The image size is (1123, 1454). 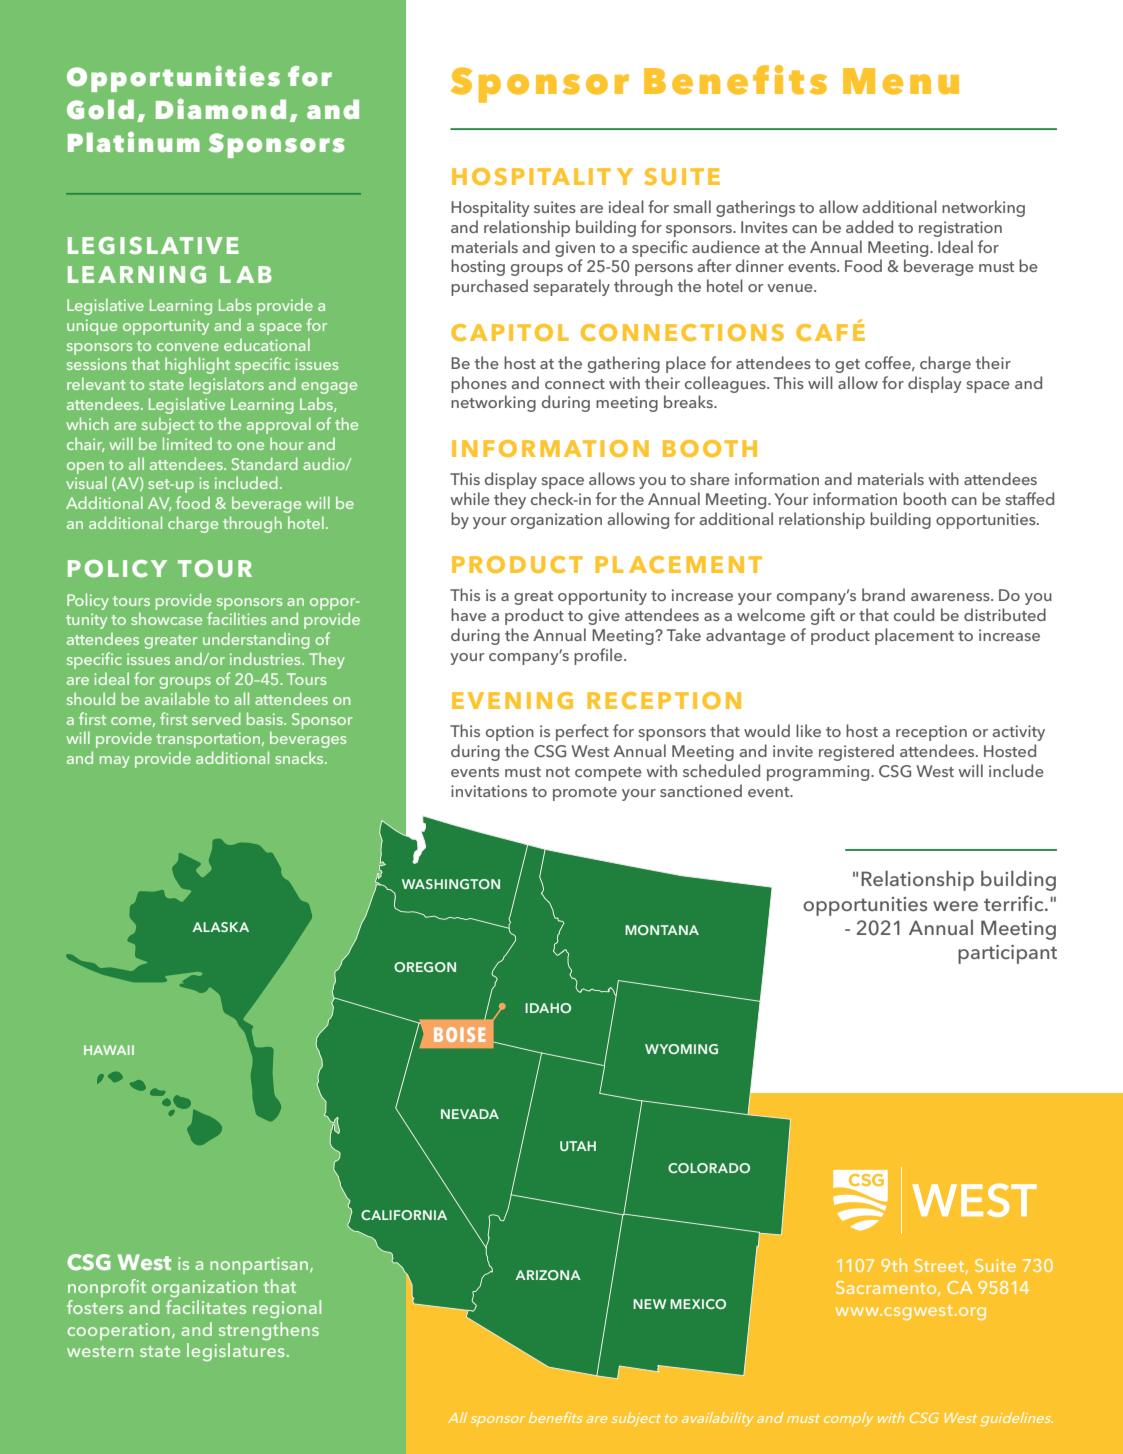 What do you see at coordinates (548, 1275) in the screenshot?
I see `ARIZONA` at bounding box center [548, 1275].
